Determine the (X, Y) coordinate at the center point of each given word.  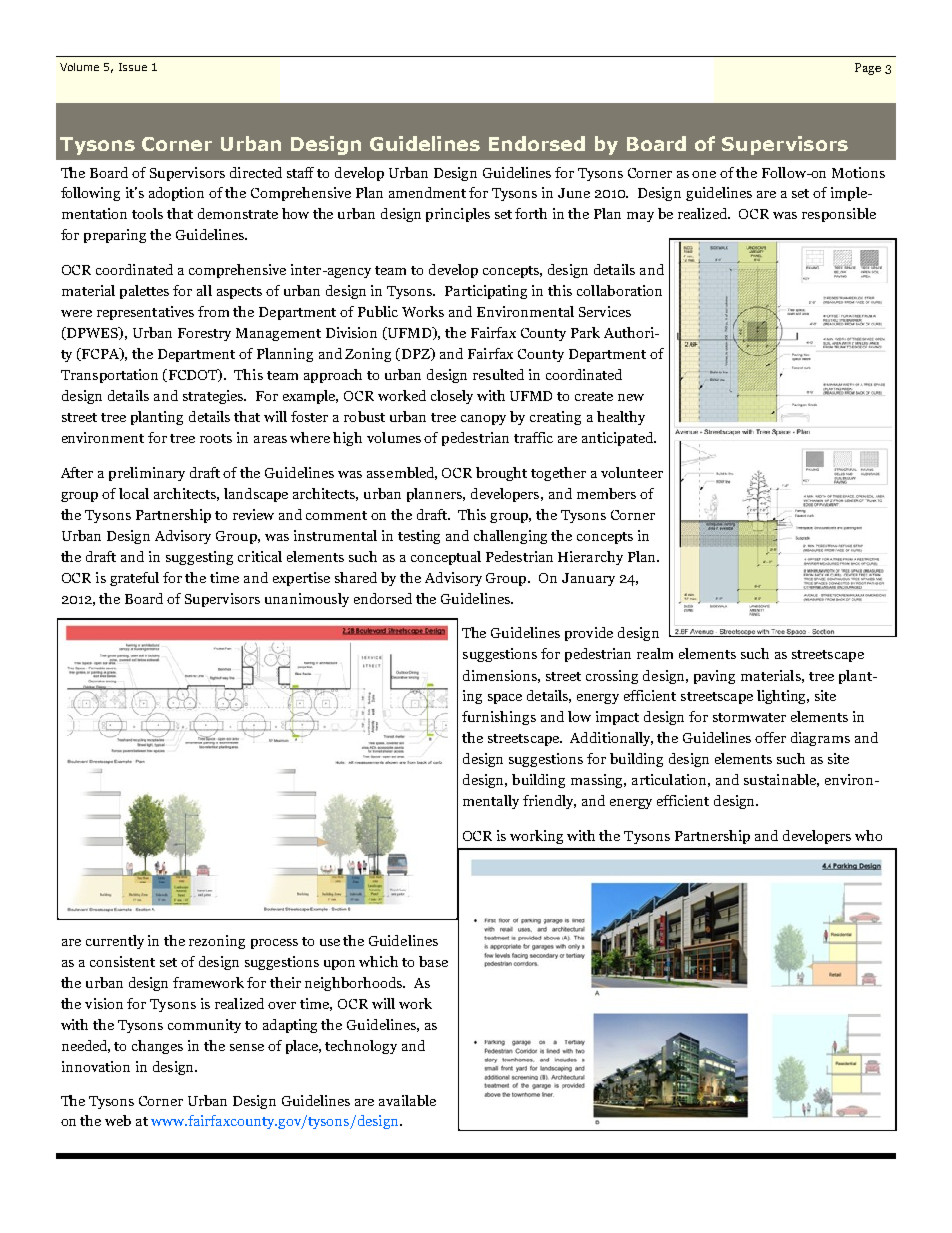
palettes (144, 292)
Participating (486, 292)
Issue (133, 67)
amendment (427, 192)
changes (157, 1047)
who (868, 835)
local (134, 493)
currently (115, 942)
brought (501, 474)
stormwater (749, 717)
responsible (839, 215)
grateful (134, 579)
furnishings (499, 718)
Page (868, 69)
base (433, 961)
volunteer (632, 472)
